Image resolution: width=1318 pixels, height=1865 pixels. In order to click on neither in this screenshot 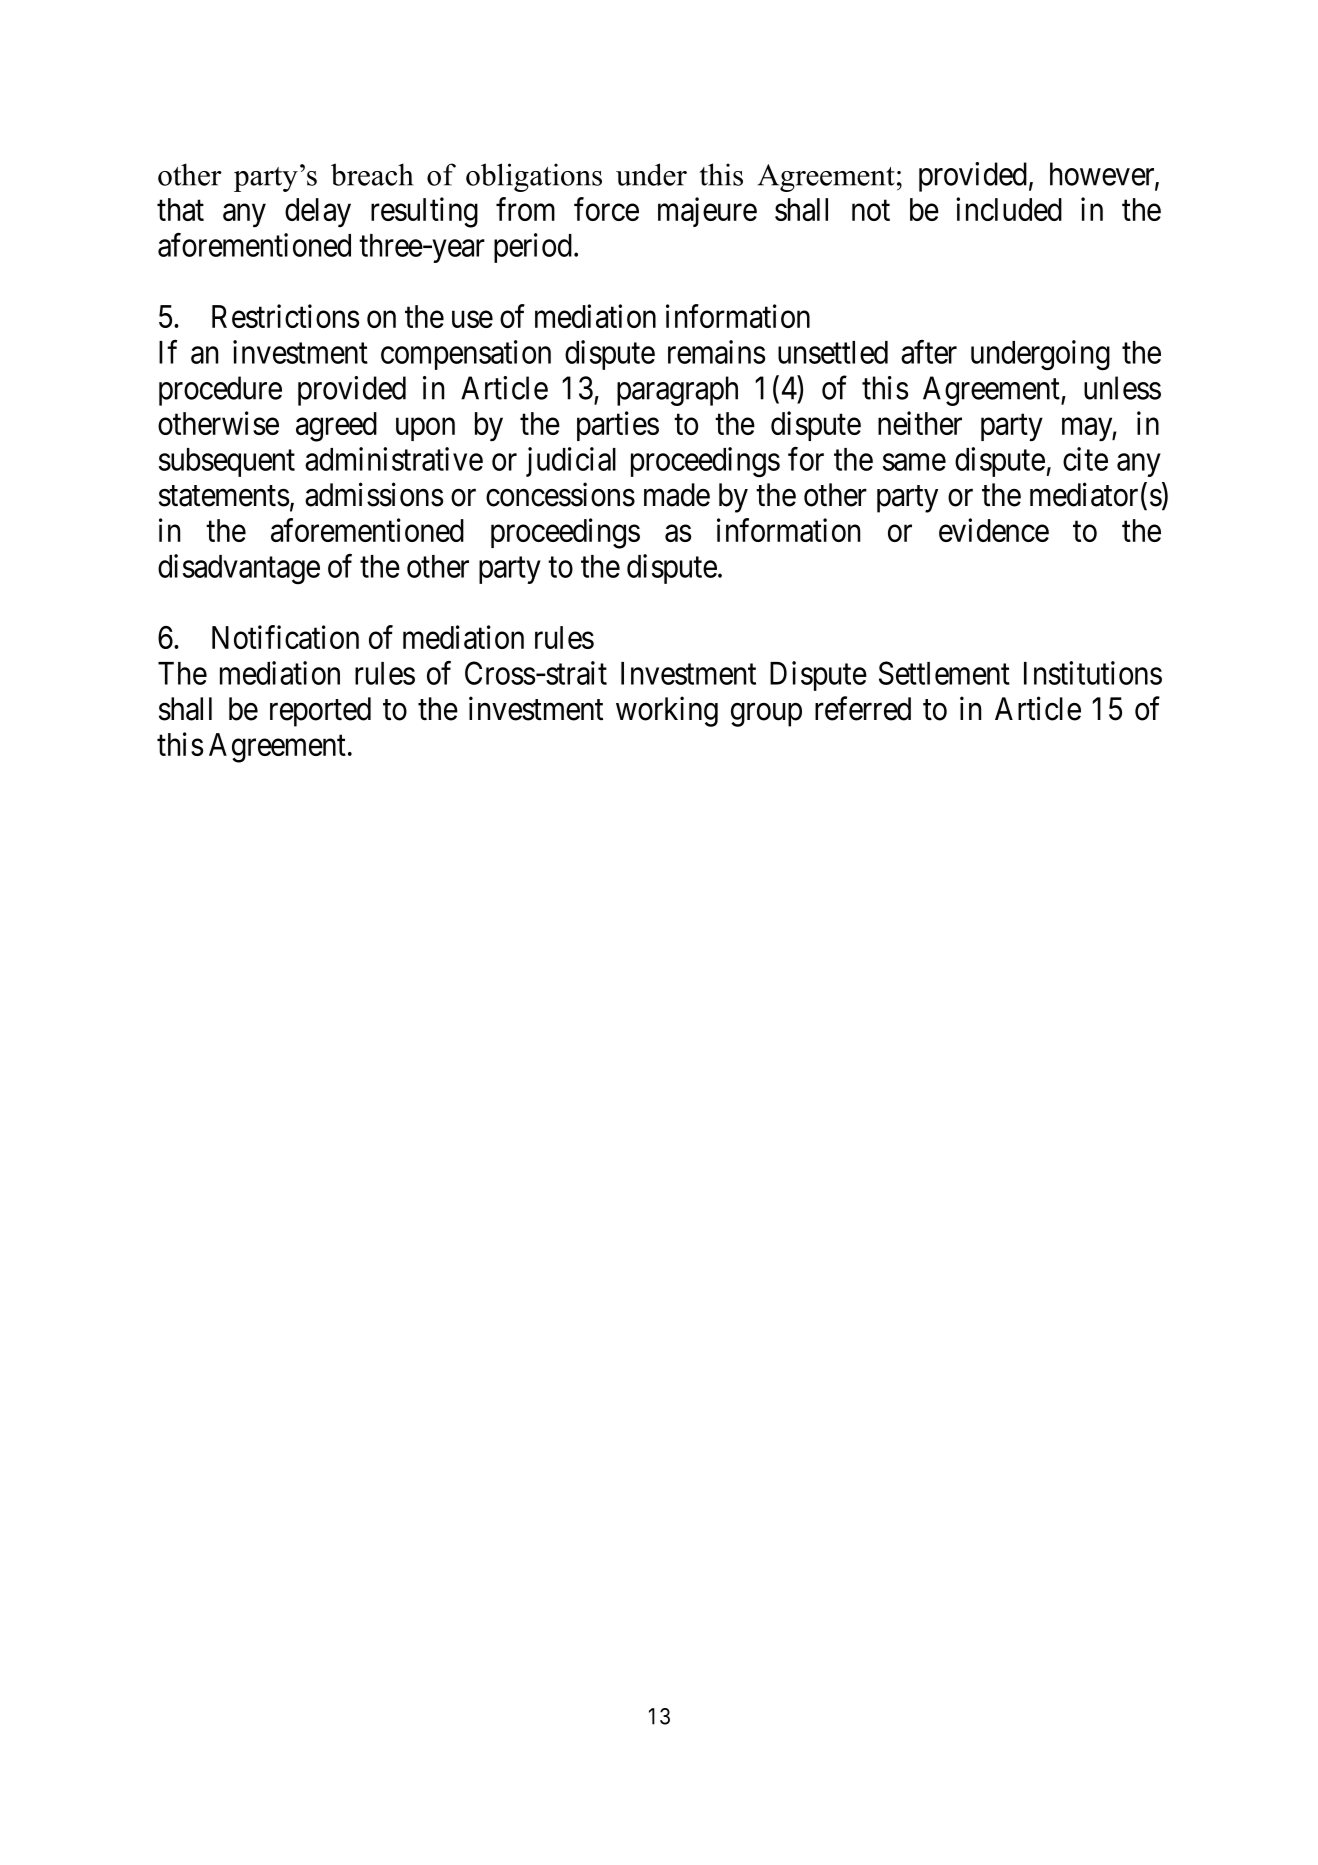, I will do `click(920, 423)`.
